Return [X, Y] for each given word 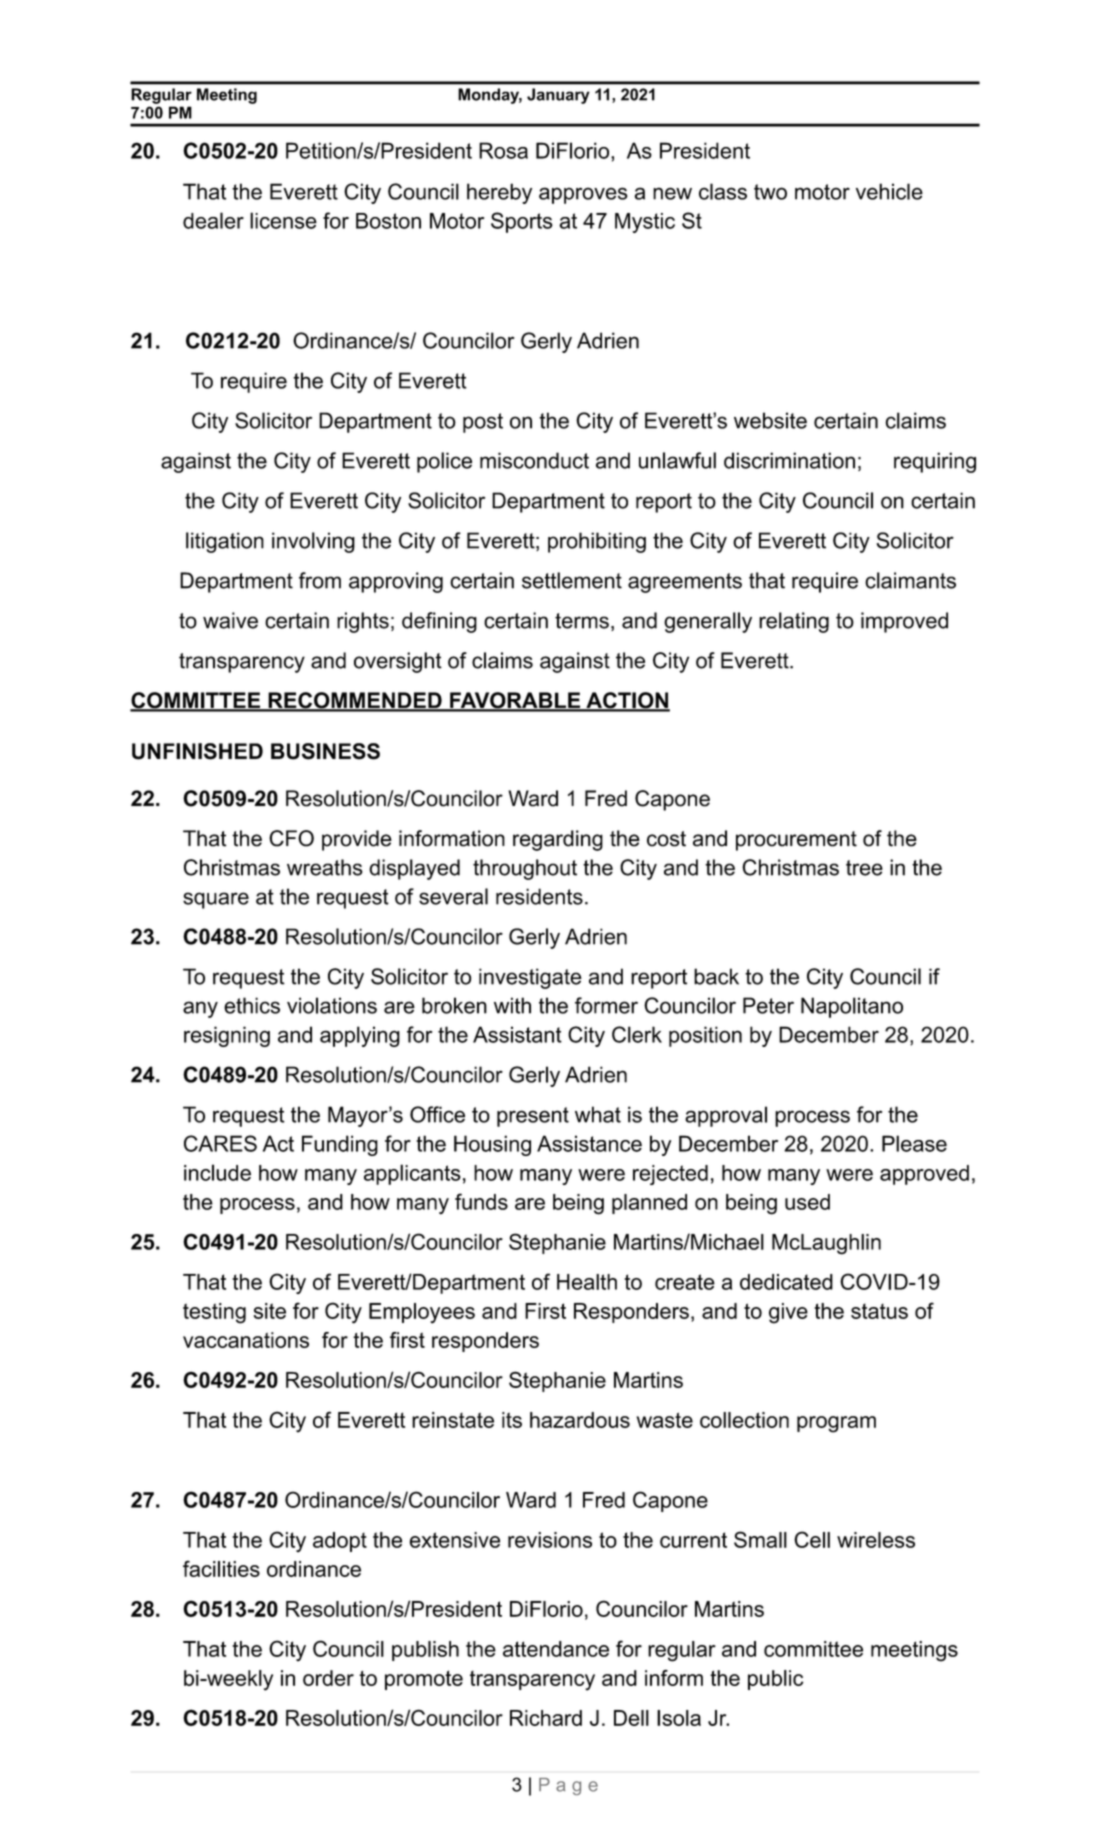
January [558, 96]
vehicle [889, 191]
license [283, 220]
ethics [252, 1005]
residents [539, 896]
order [328, 1678]
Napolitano [852, 1007]
